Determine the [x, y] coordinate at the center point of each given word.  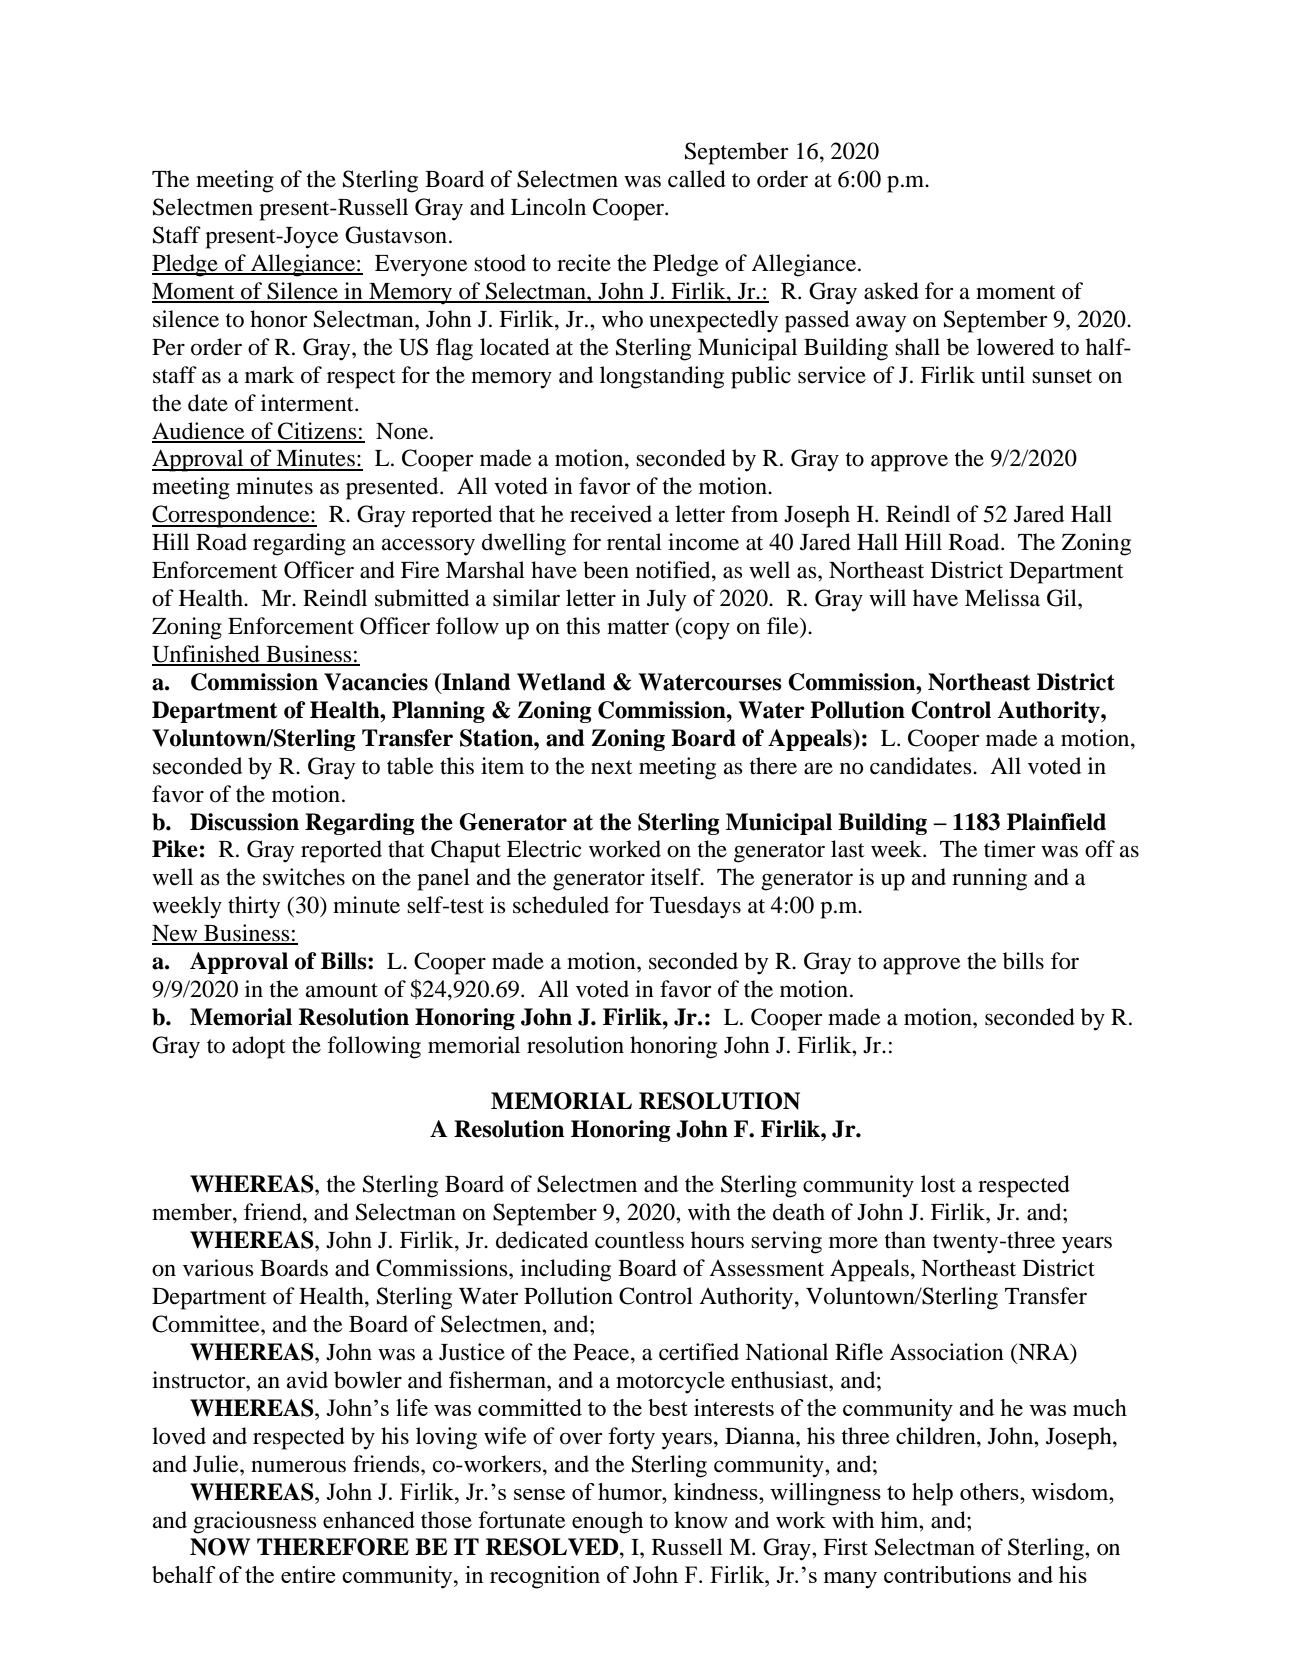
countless [639, 1240]
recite [584, 263]
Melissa [1002, 598]
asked [891, 291]
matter [638, 627]
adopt [259, 1047]
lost [938, 1184]
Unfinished [207, 655]
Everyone [421, 266]
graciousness [255, 1522]
